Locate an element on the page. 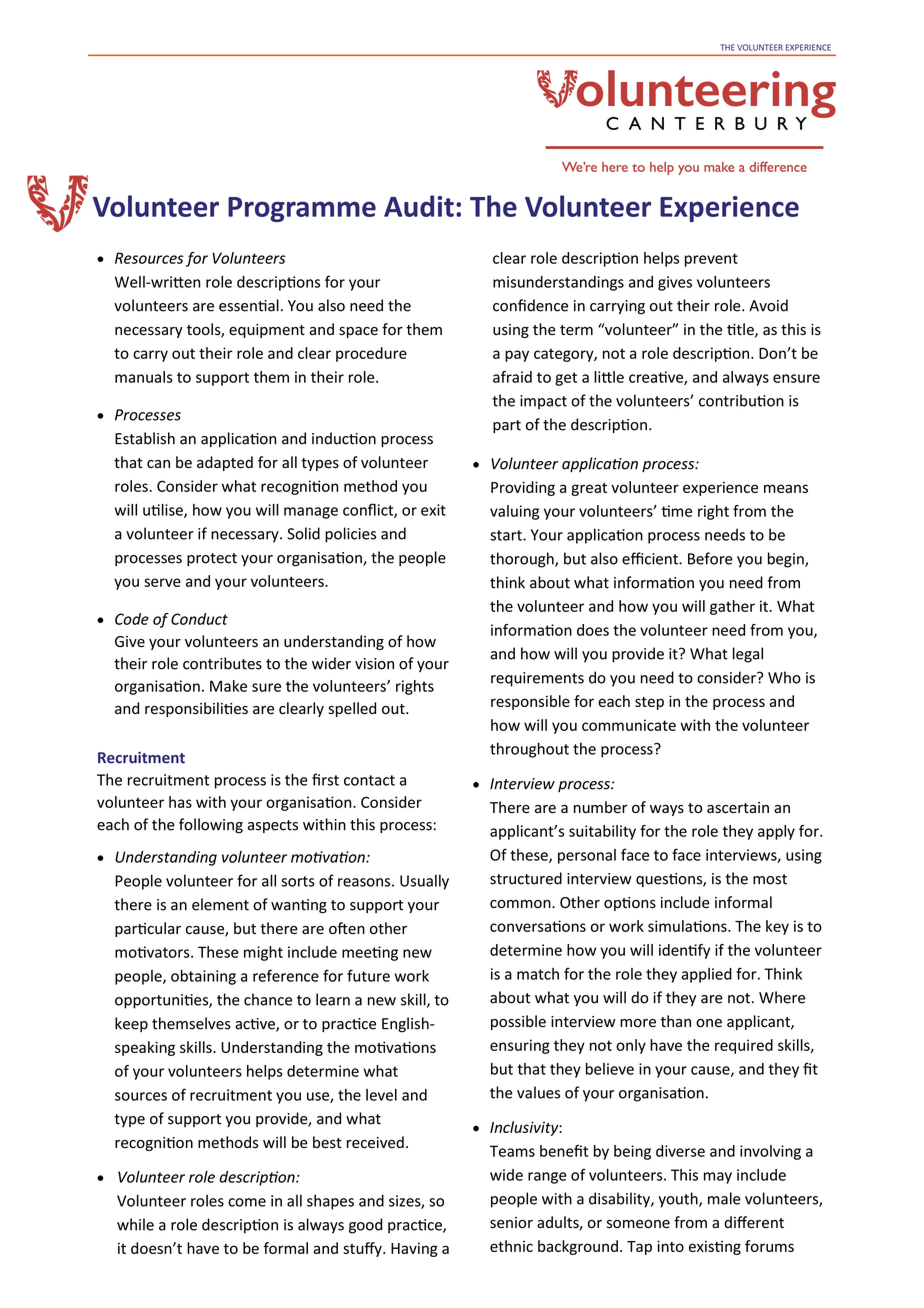 This image has width=924, height=1308. protect is located at coordinates (212, 559).
